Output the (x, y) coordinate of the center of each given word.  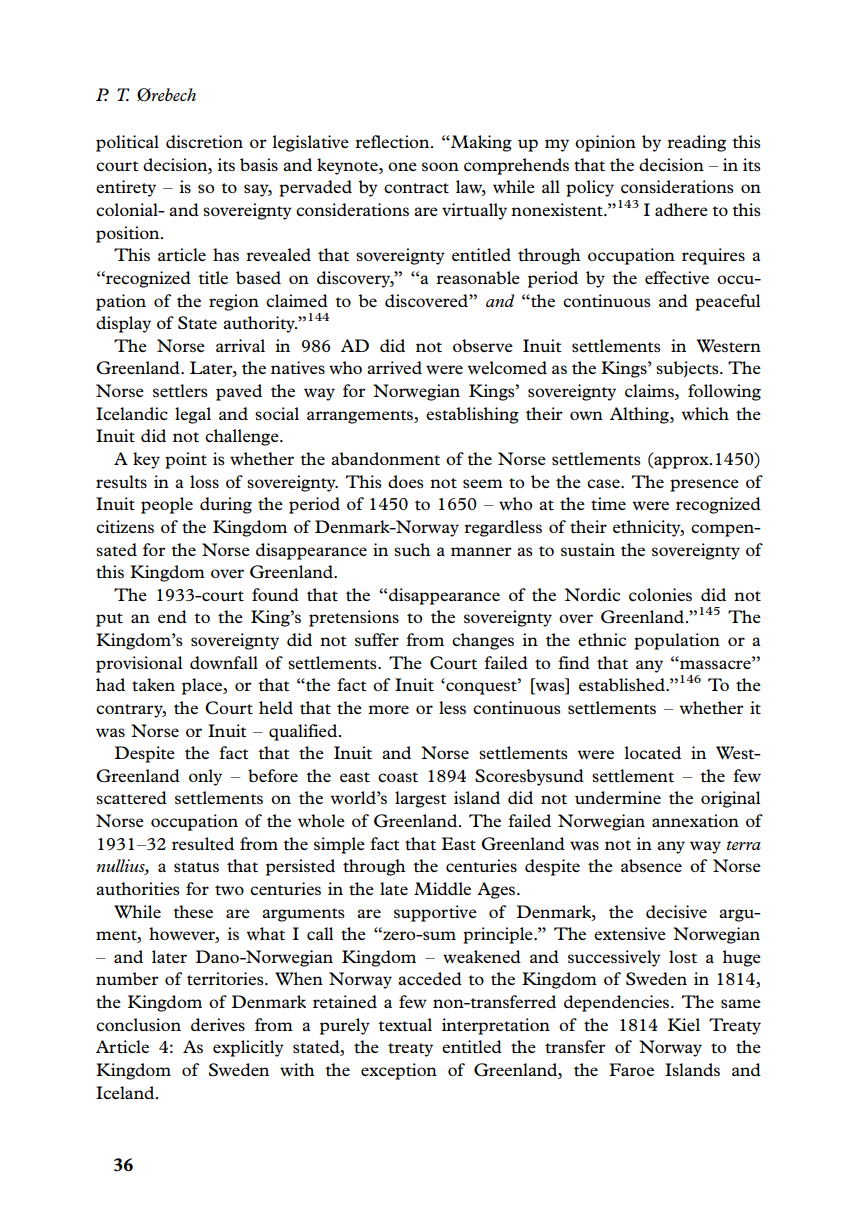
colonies (660, 594)
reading (696, 143)
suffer (377, 639)
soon (440, 166)
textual (405, 1024)
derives (218, 1024)
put (109, 620)
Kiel (684, 1024)
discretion (204, 141)
